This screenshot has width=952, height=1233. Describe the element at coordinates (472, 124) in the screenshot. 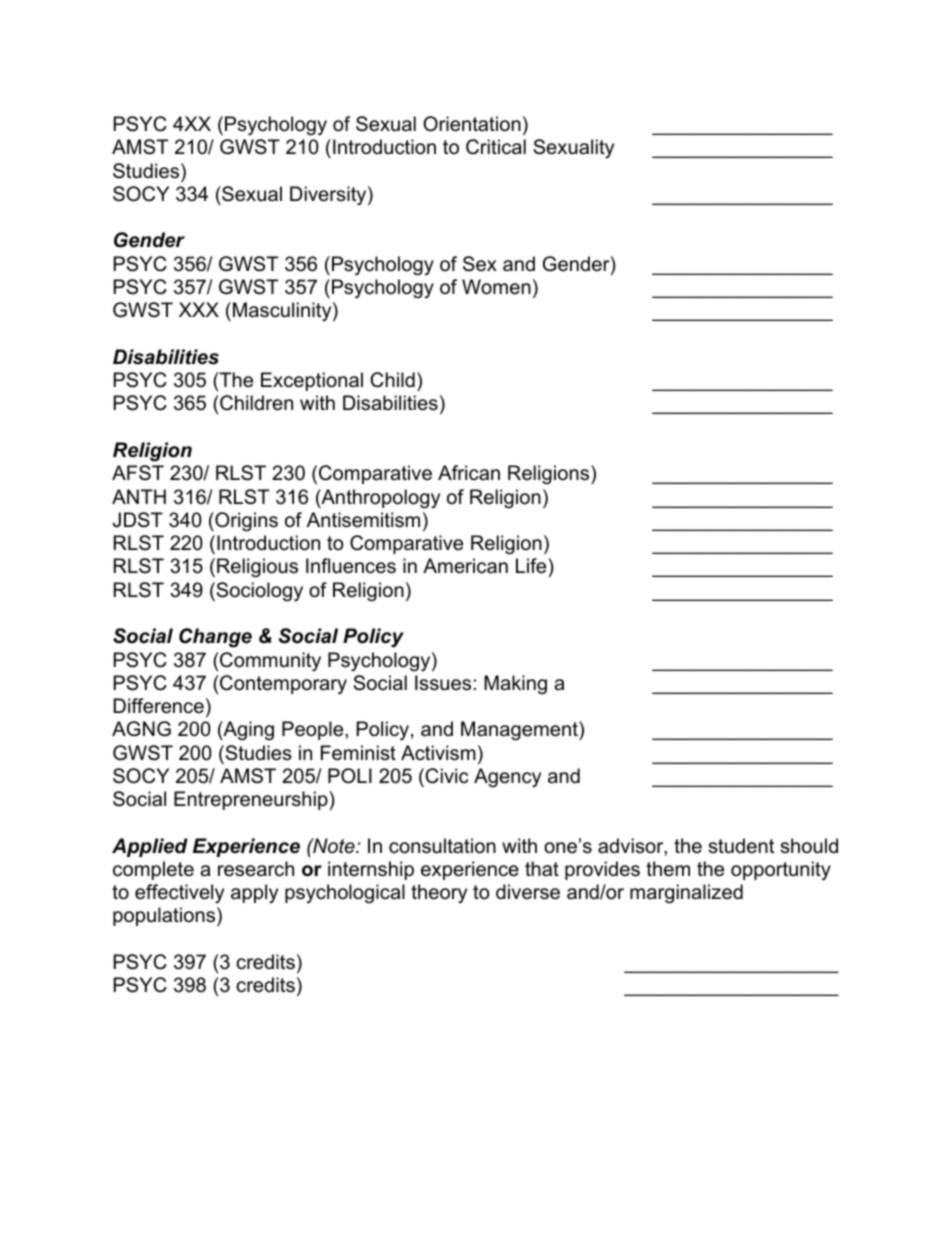

I see `Orientation` at that location.
